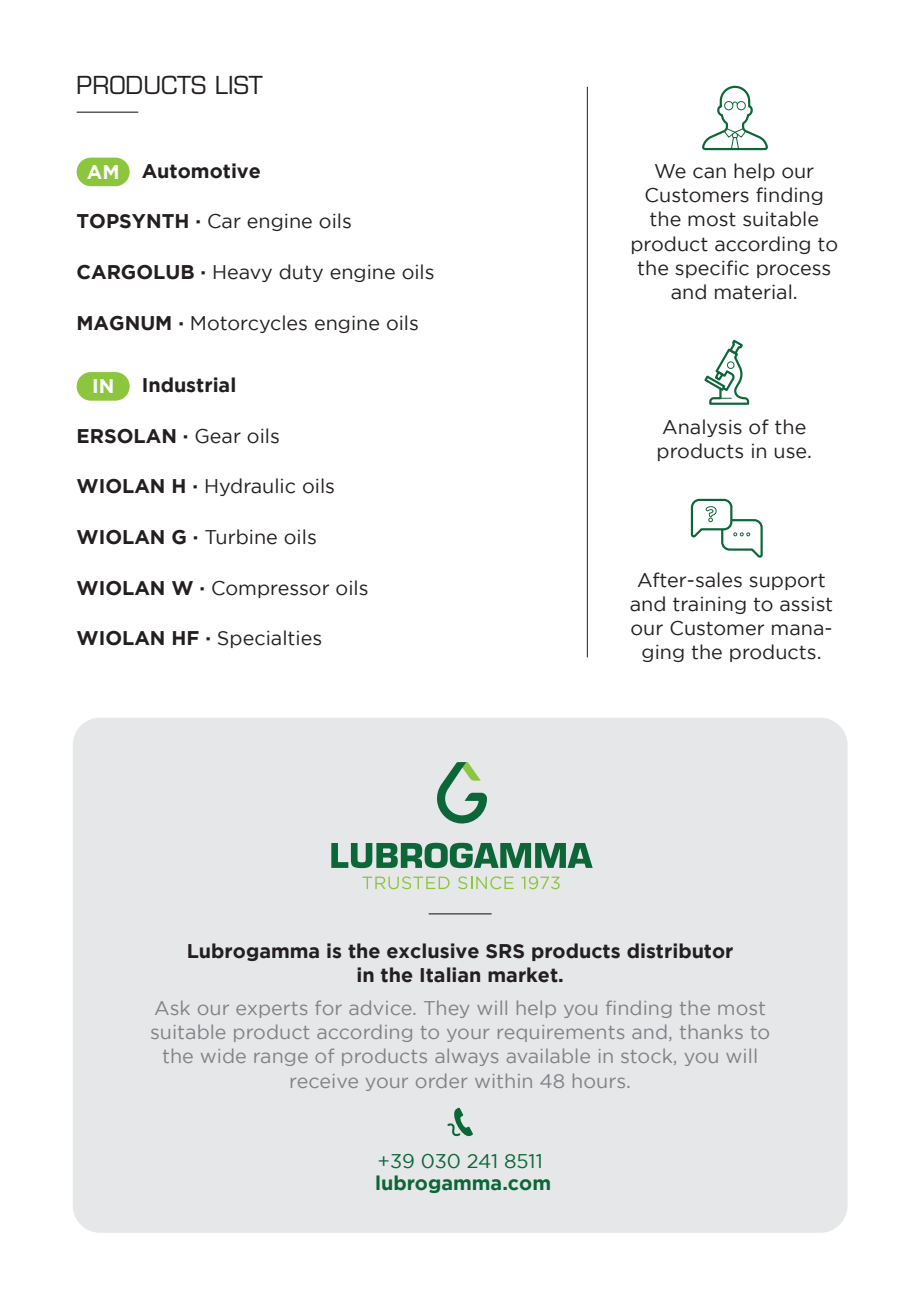 Image resolution: width=924 pixels, height=1308 pixels. Describe the element at coordinates (223, 1055) in the image. I see `wide` at that location.
